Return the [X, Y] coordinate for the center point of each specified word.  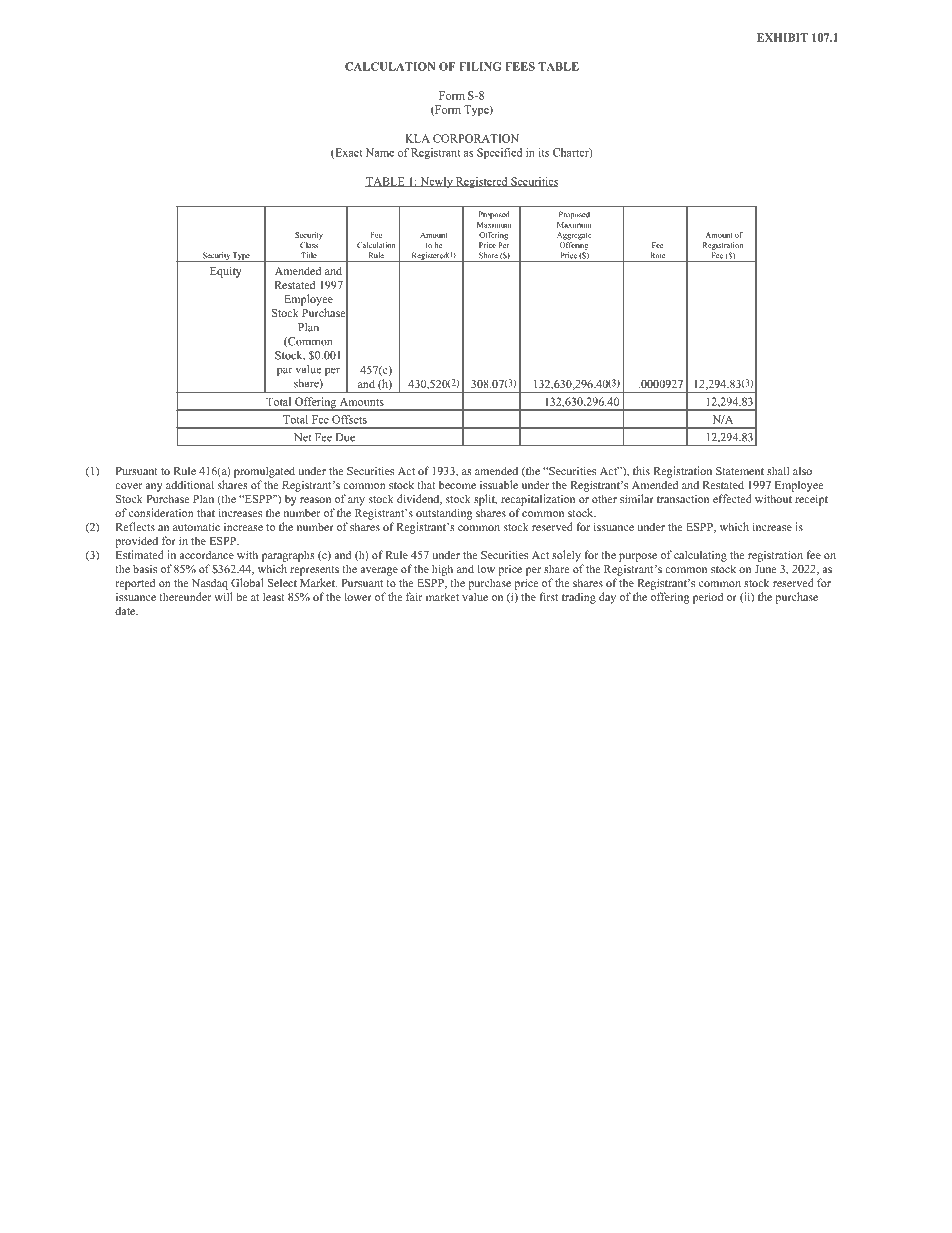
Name [380, 152]
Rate [658, 255]
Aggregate [574, 236]
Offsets [349, 419]
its [544, 152]
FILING [480, 66]
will [223, 596]
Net [303, 437]
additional [190, 484]
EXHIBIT [782, 37]
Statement [740, 471]
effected [732, 498]
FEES [520, 66]
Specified [499, 153]
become [457, 485]
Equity [226, 272]
